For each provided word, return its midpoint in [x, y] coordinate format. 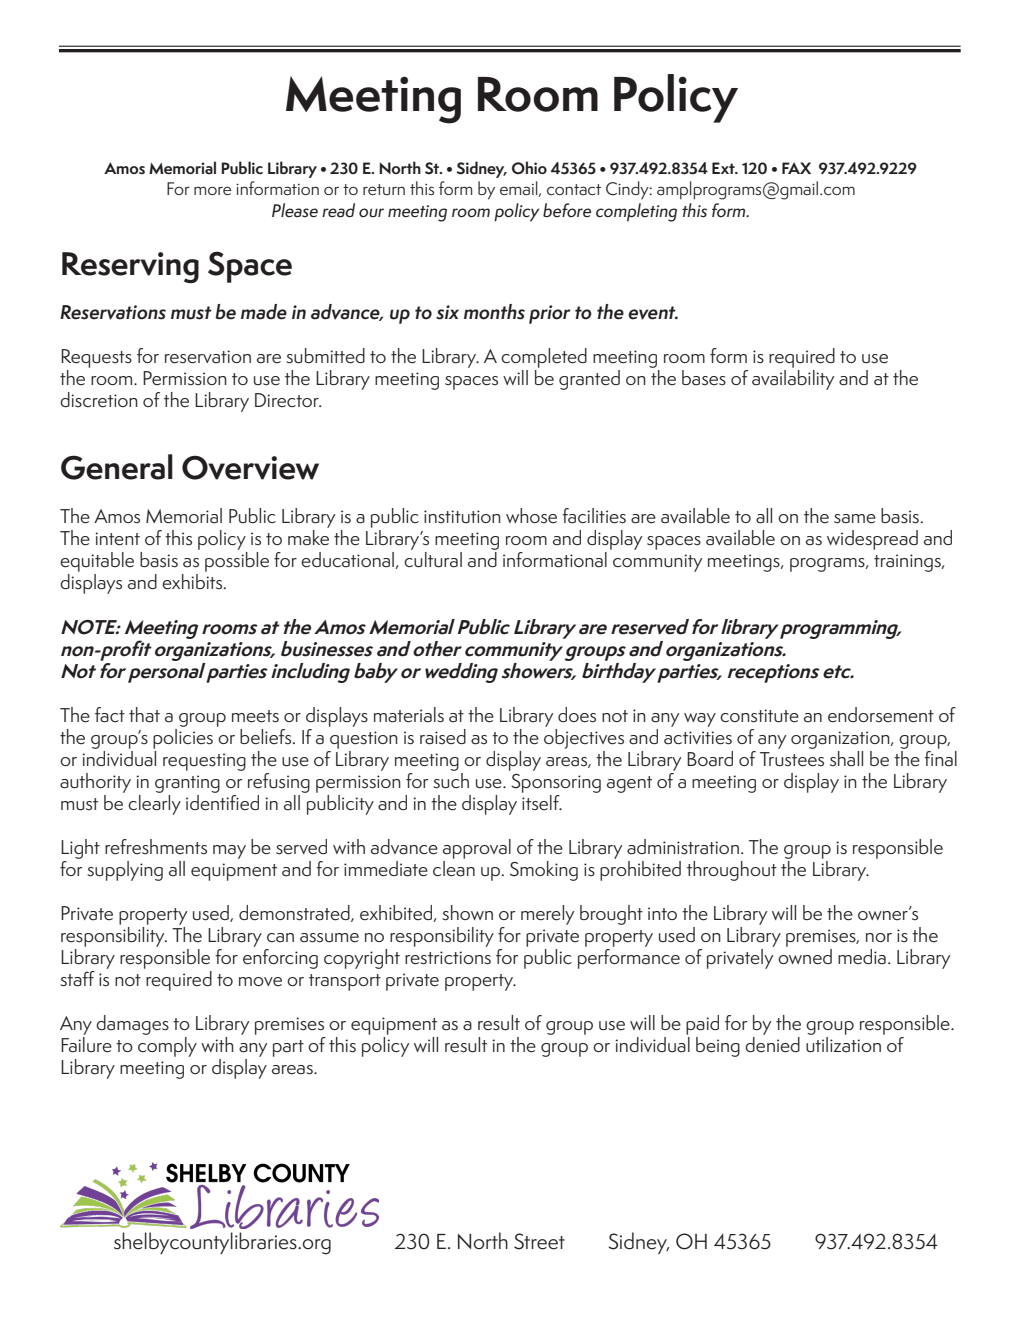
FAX [796, 168]
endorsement [881, 715]
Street [539, 1241]
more [213, 190]
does [577, 715]
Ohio [529, 167]
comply [167, 1047]
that [144, 715]
